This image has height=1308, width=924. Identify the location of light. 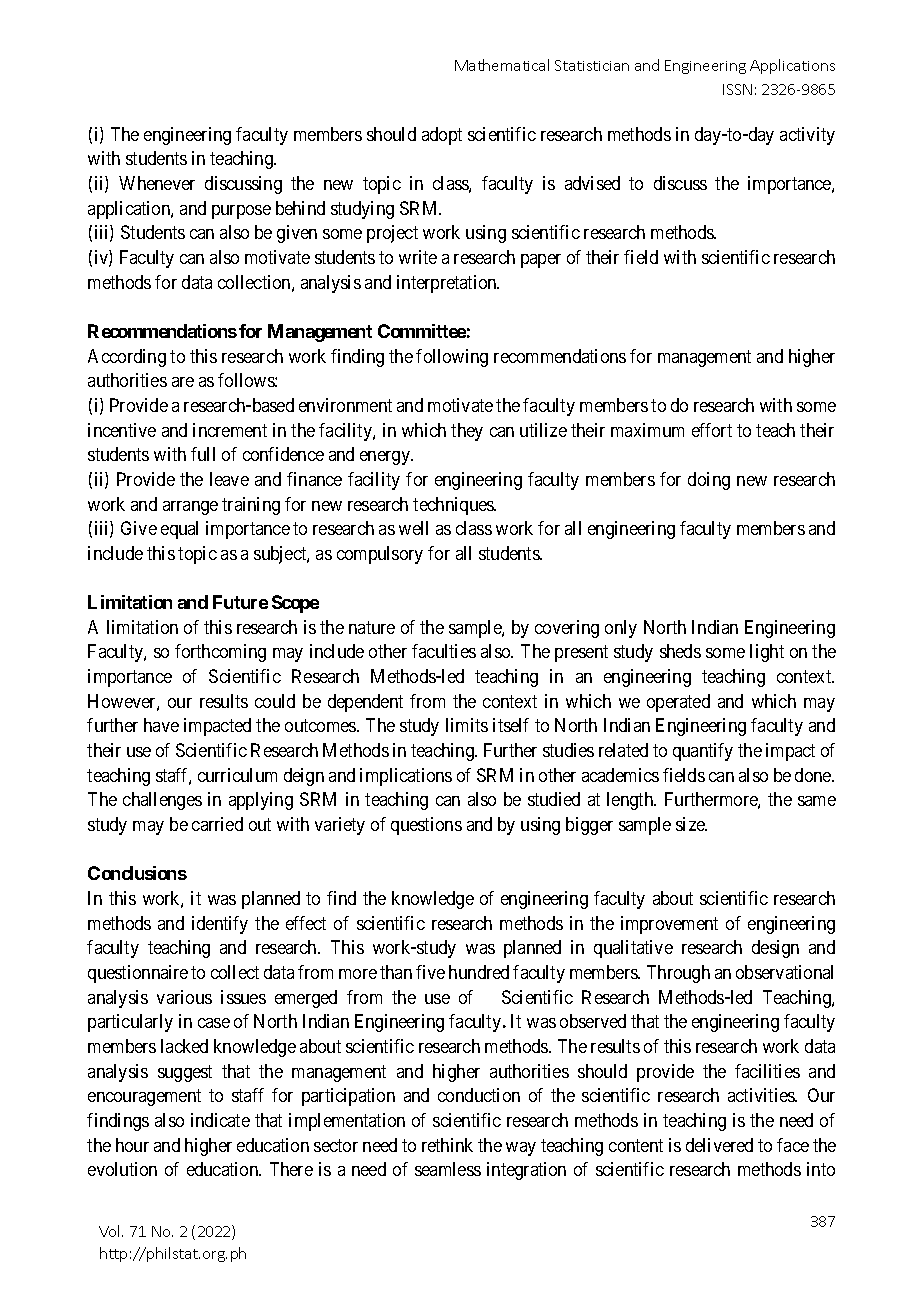
(767, 653).
